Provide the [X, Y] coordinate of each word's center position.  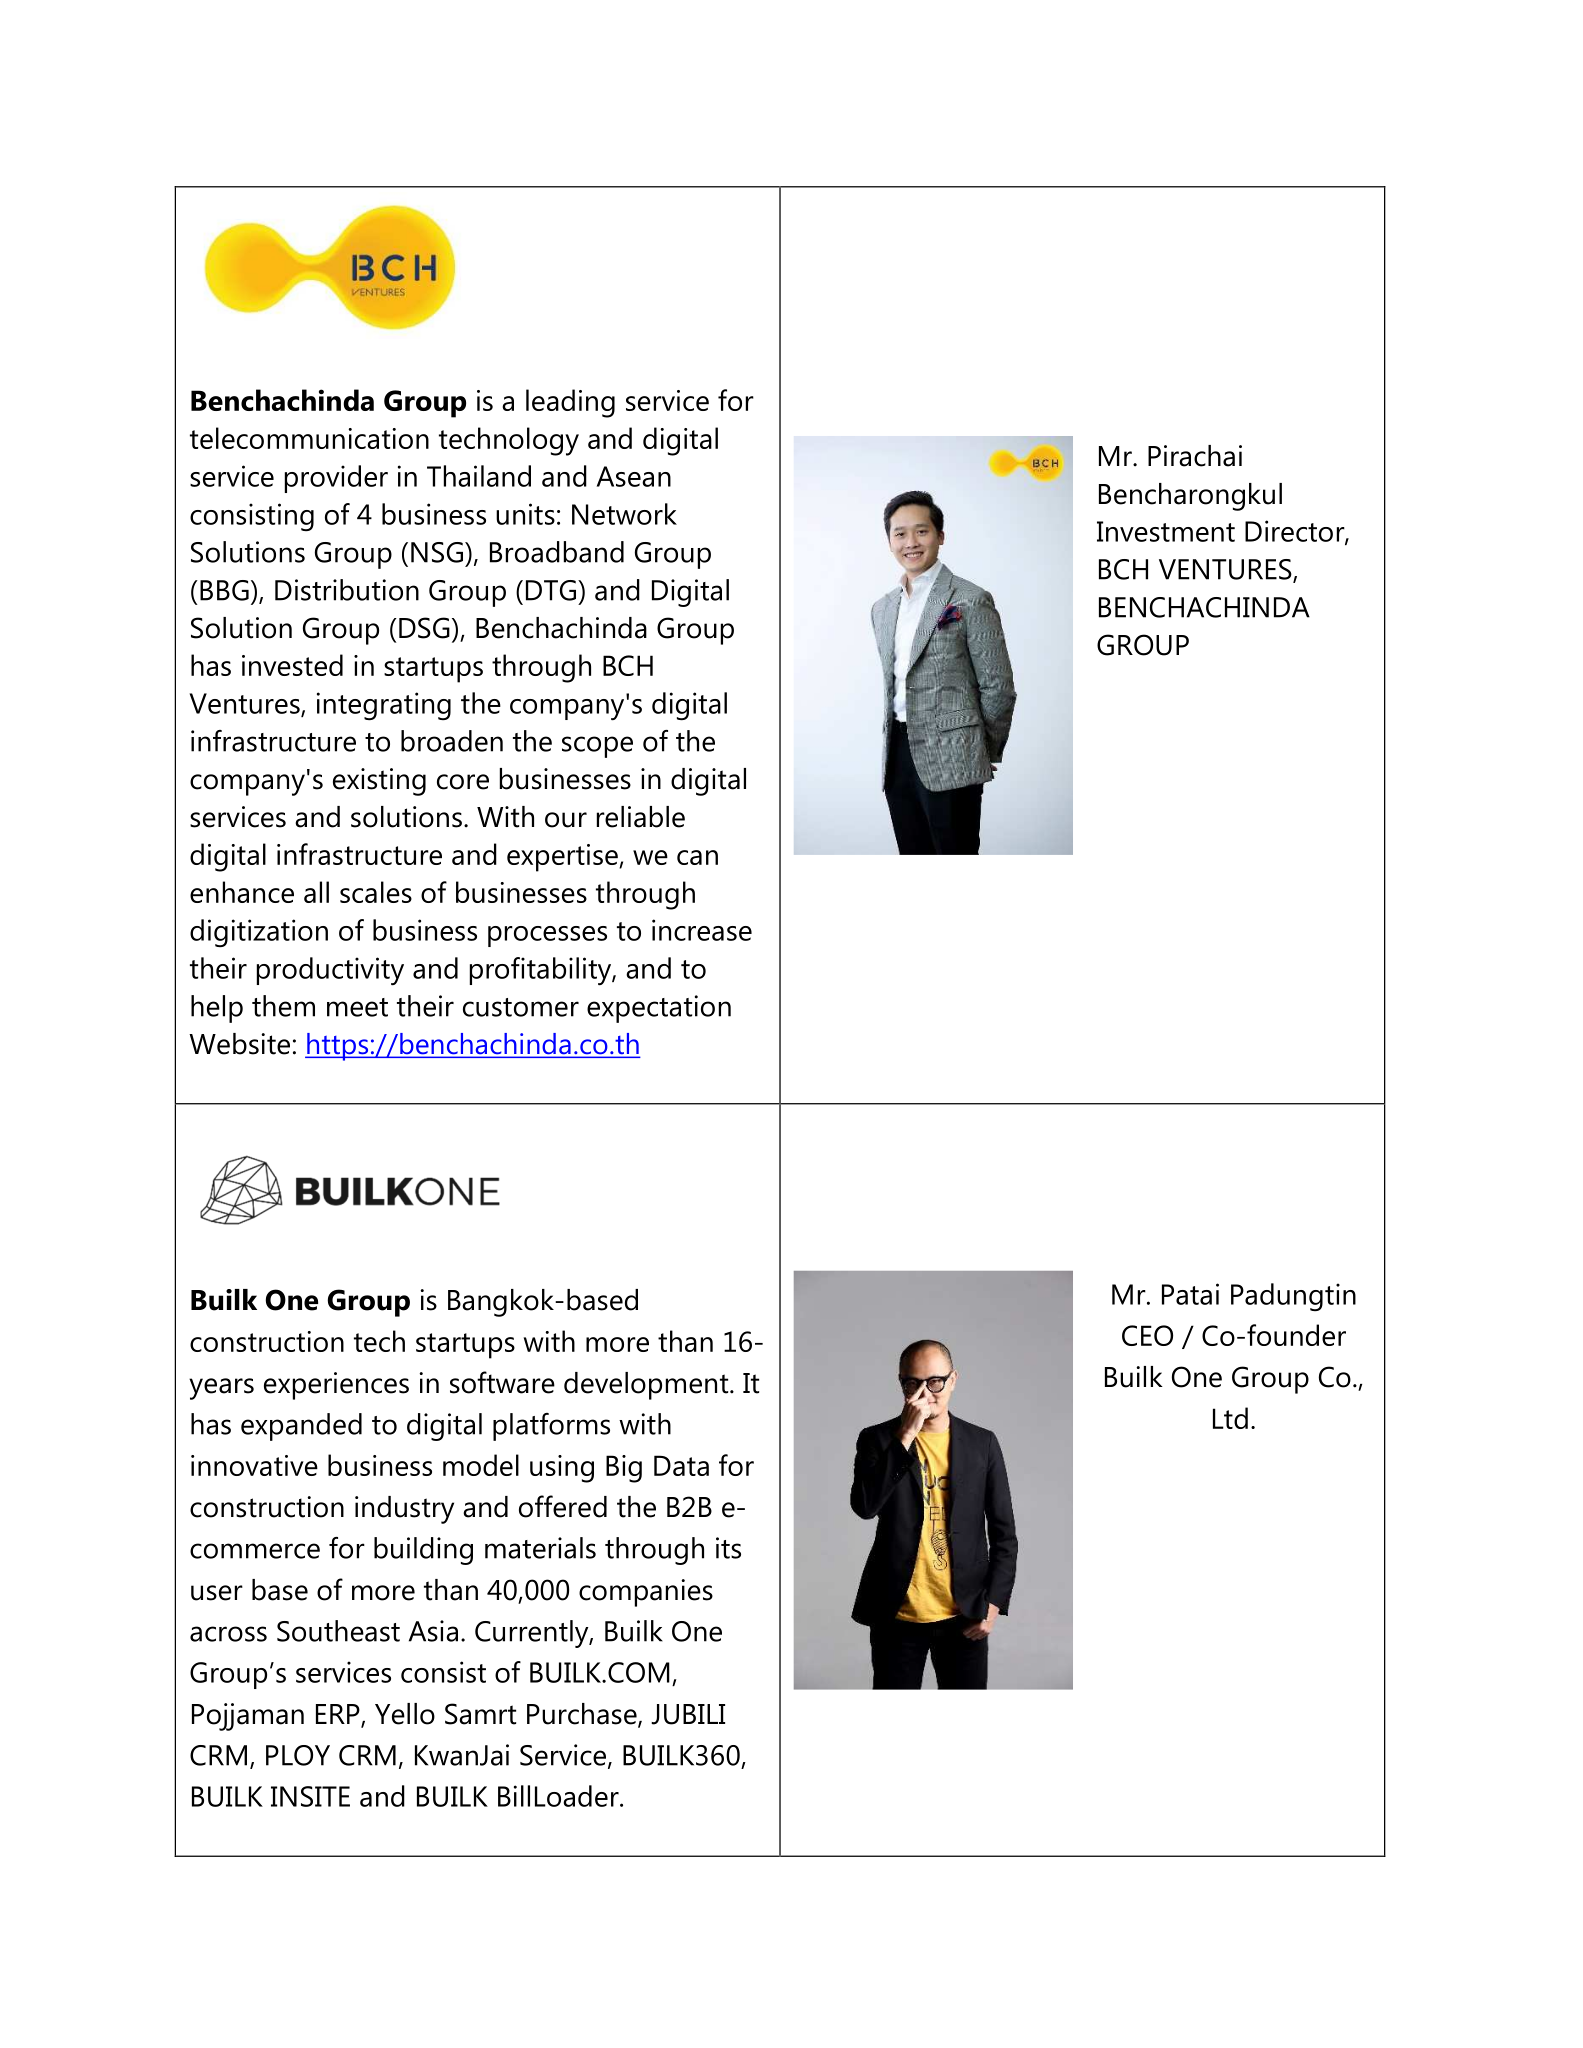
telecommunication [309, 438]
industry [404, 1510]
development [647, 1386]
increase [702, 930]
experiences [336, 1386]
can [697, 857]
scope [597, 747]
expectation [659, 1009]
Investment [1166, 531]
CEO [1147, 1335]
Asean [634, 476]
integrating [384, 706]
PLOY [298, 1755]
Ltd [1230, 1418]
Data [681, 1465]
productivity [330, 971]
